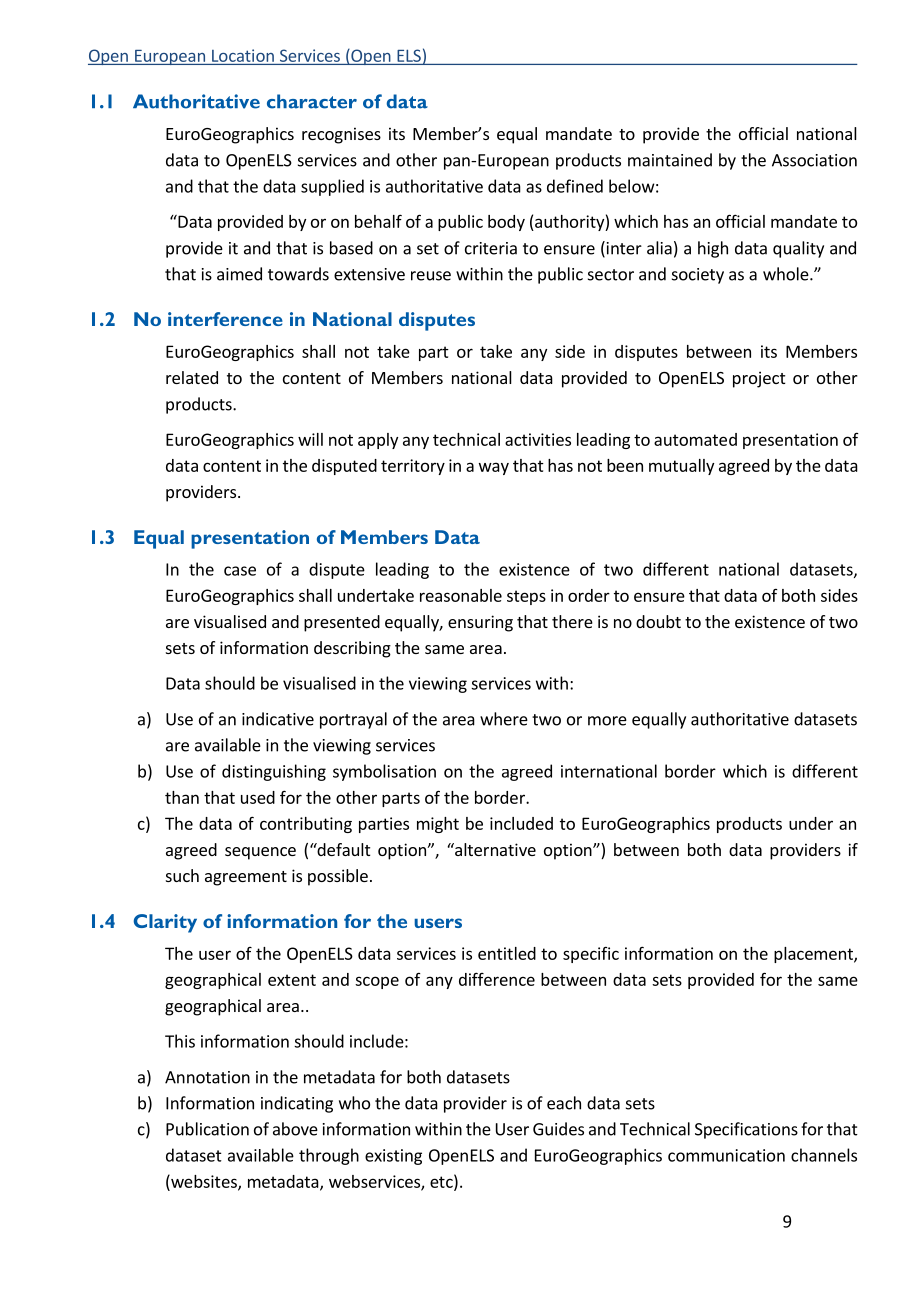 Image resolution: width=924 pixels, height=1308 pixels. I want to click on way, so click(494, 468).
